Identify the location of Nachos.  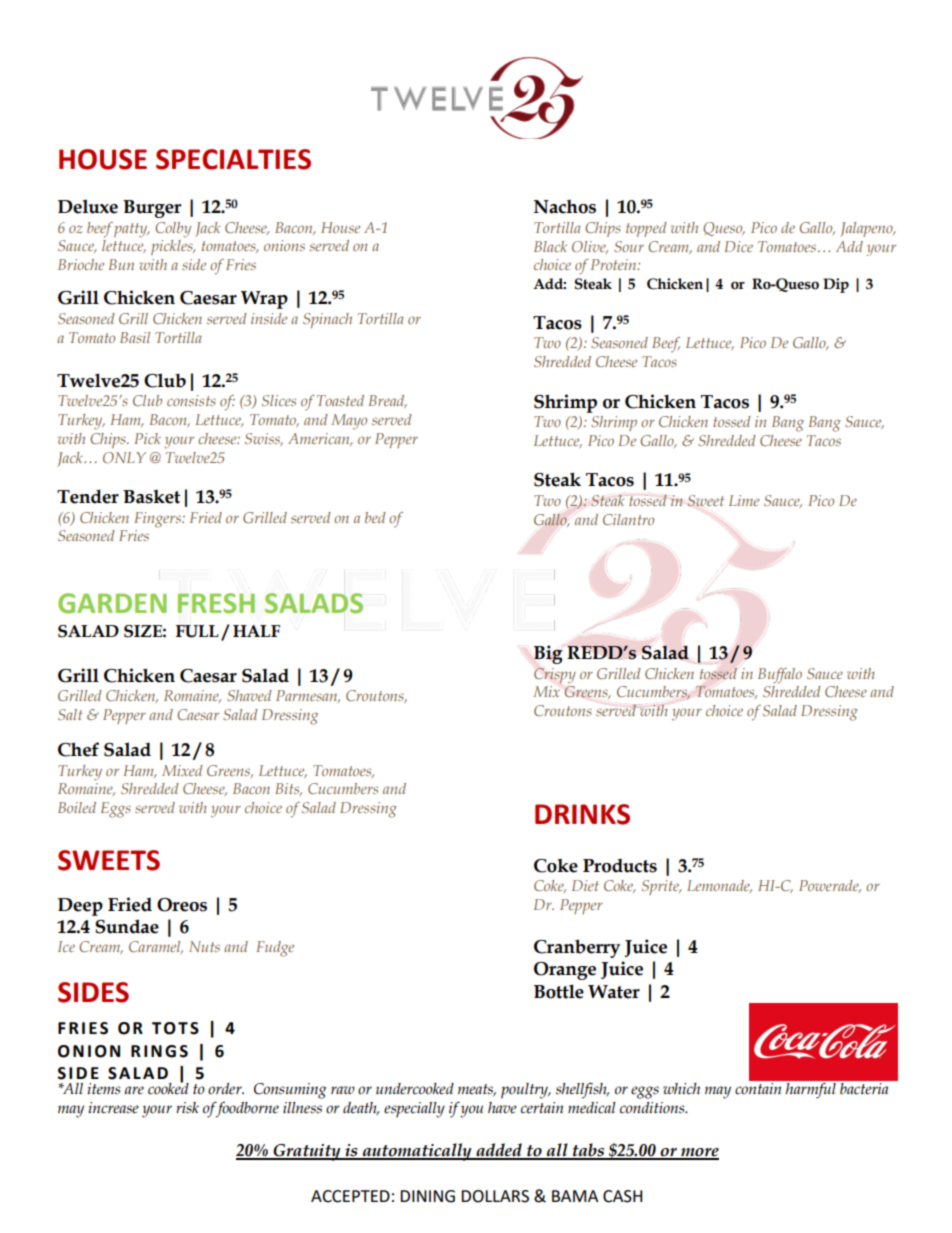
(565, 206).
